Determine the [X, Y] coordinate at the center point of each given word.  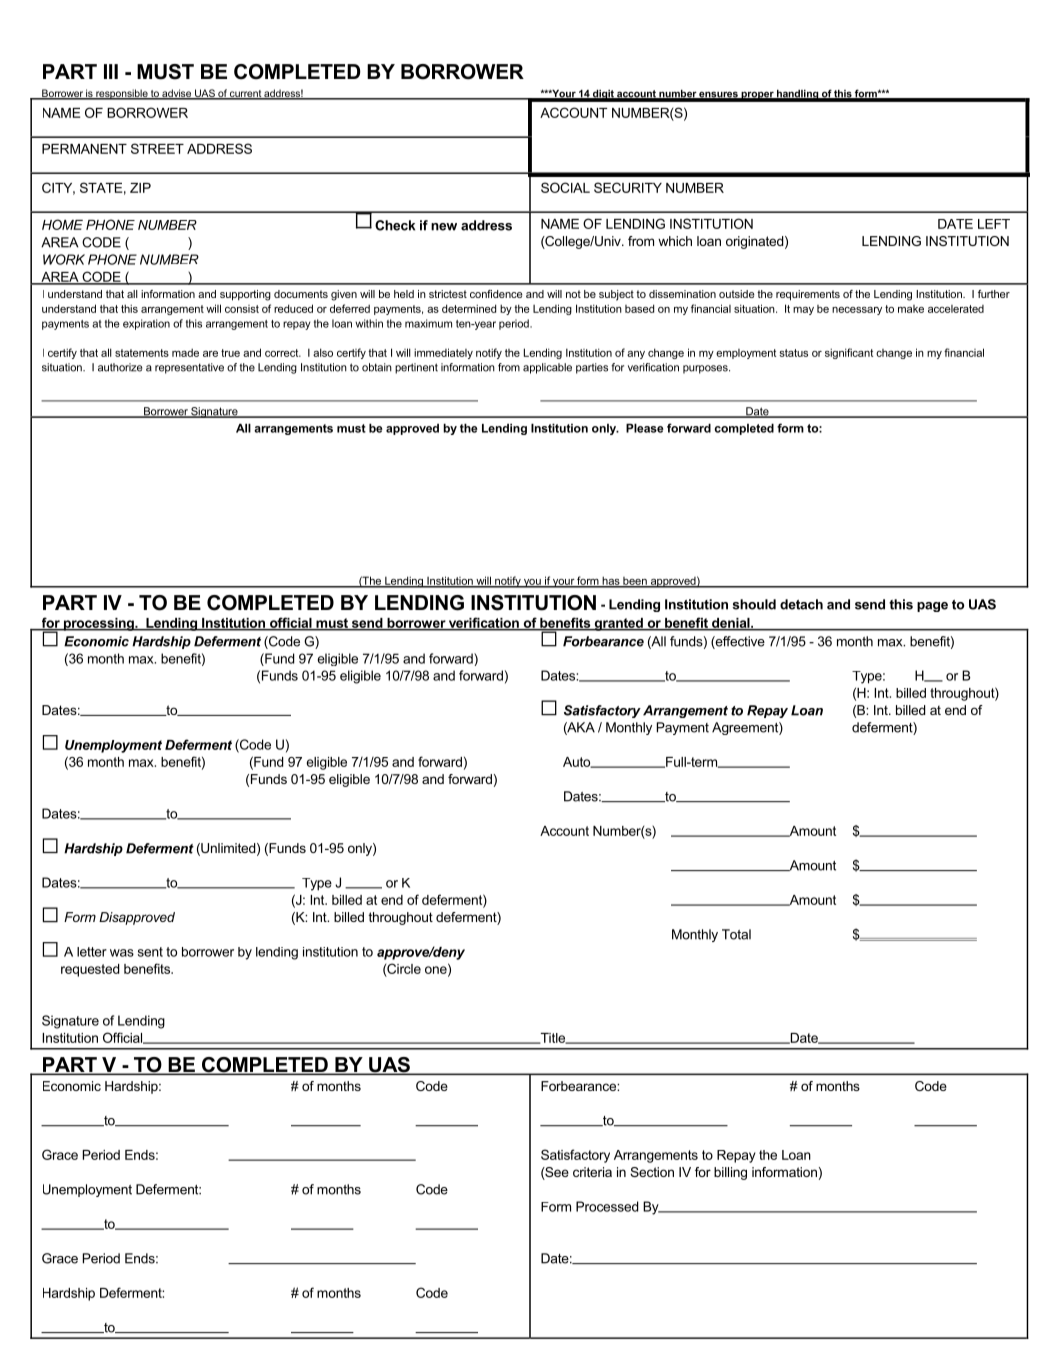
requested [90, 970]
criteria [592, 1172]
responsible [122, 94]
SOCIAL [565, 187]
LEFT [994, 224]
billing [730, 1173]
